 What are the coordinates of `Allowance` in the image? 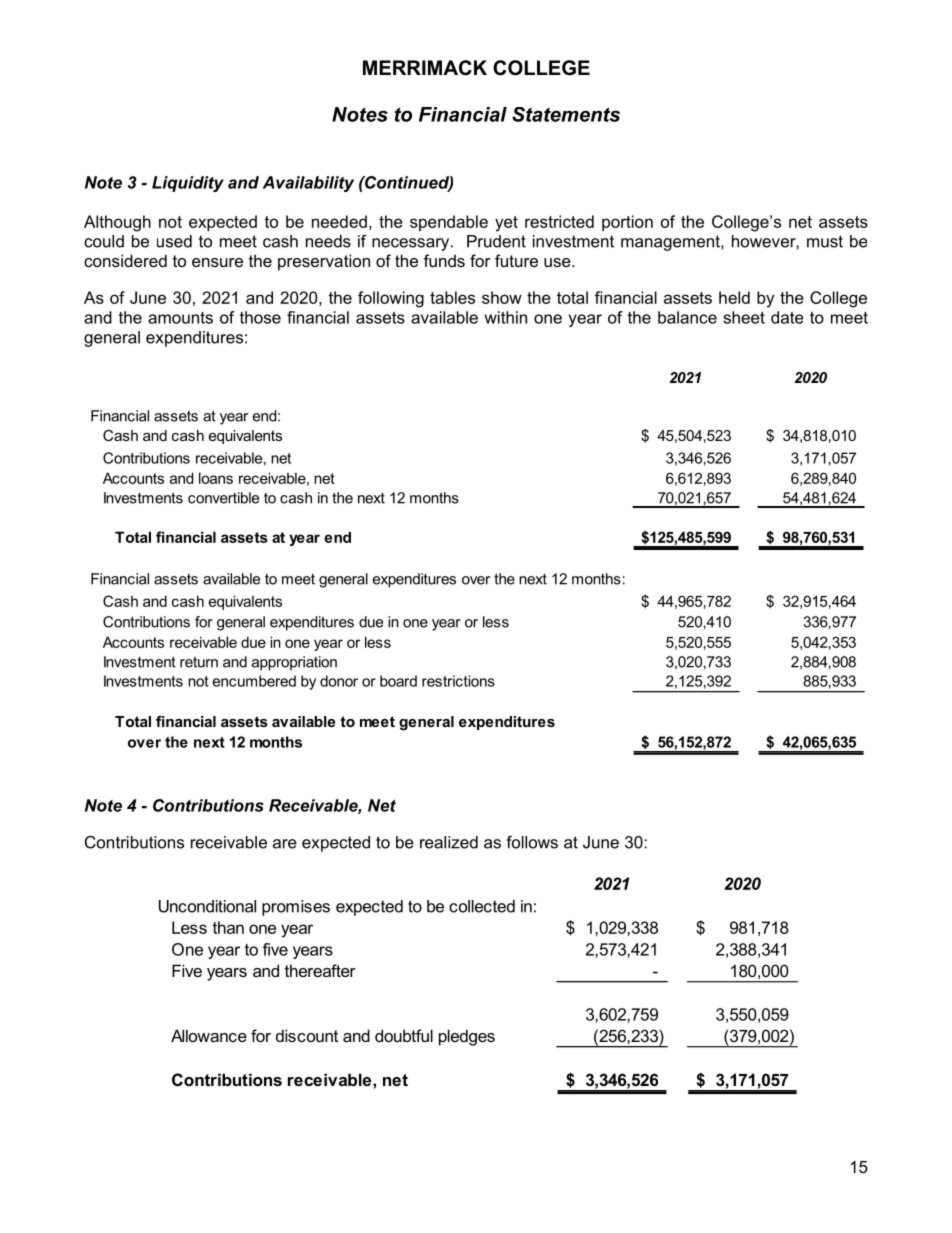 It's located at (209, 1035).
